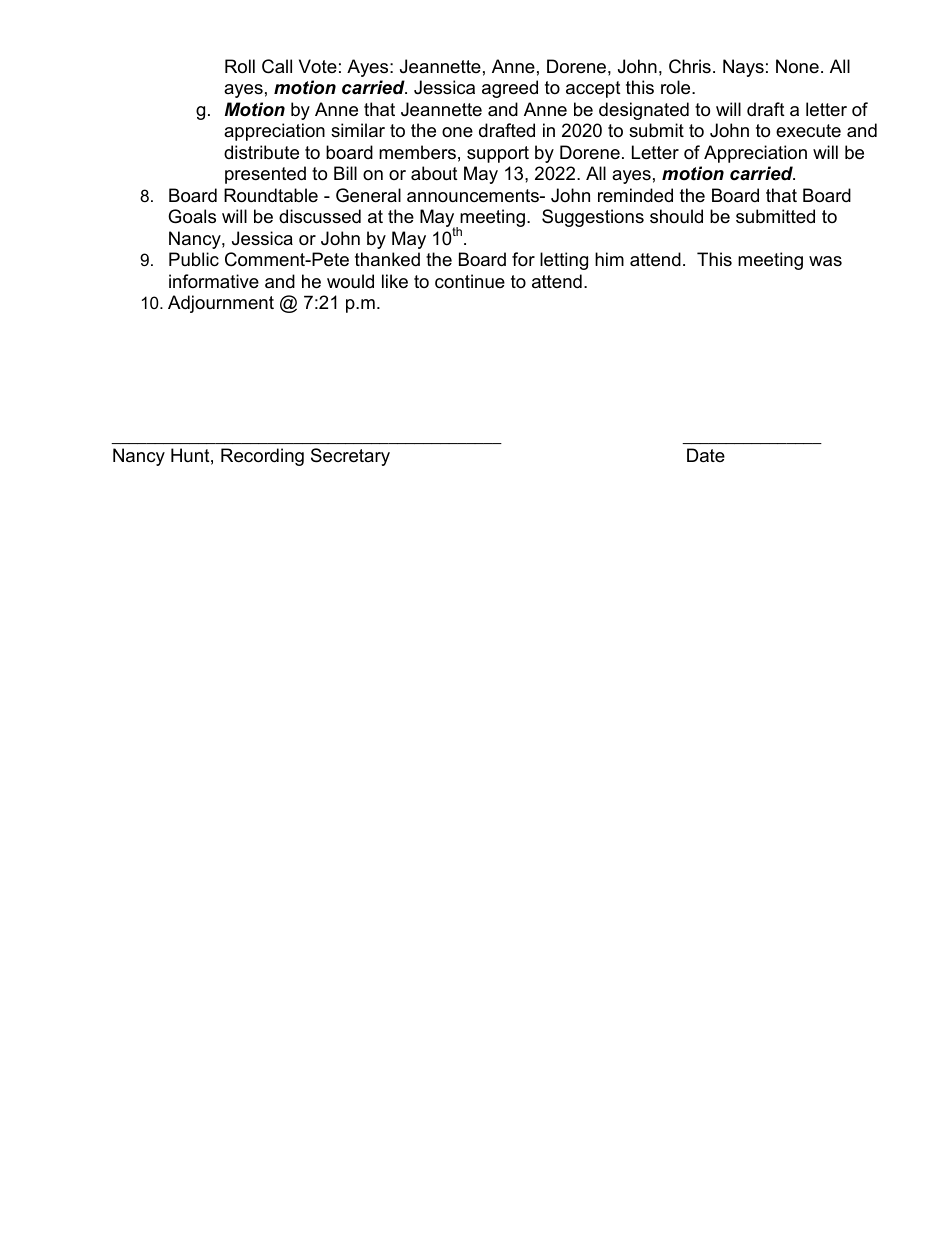 The image size is (952, 1233). I want to click on should, so click(676, 216).
